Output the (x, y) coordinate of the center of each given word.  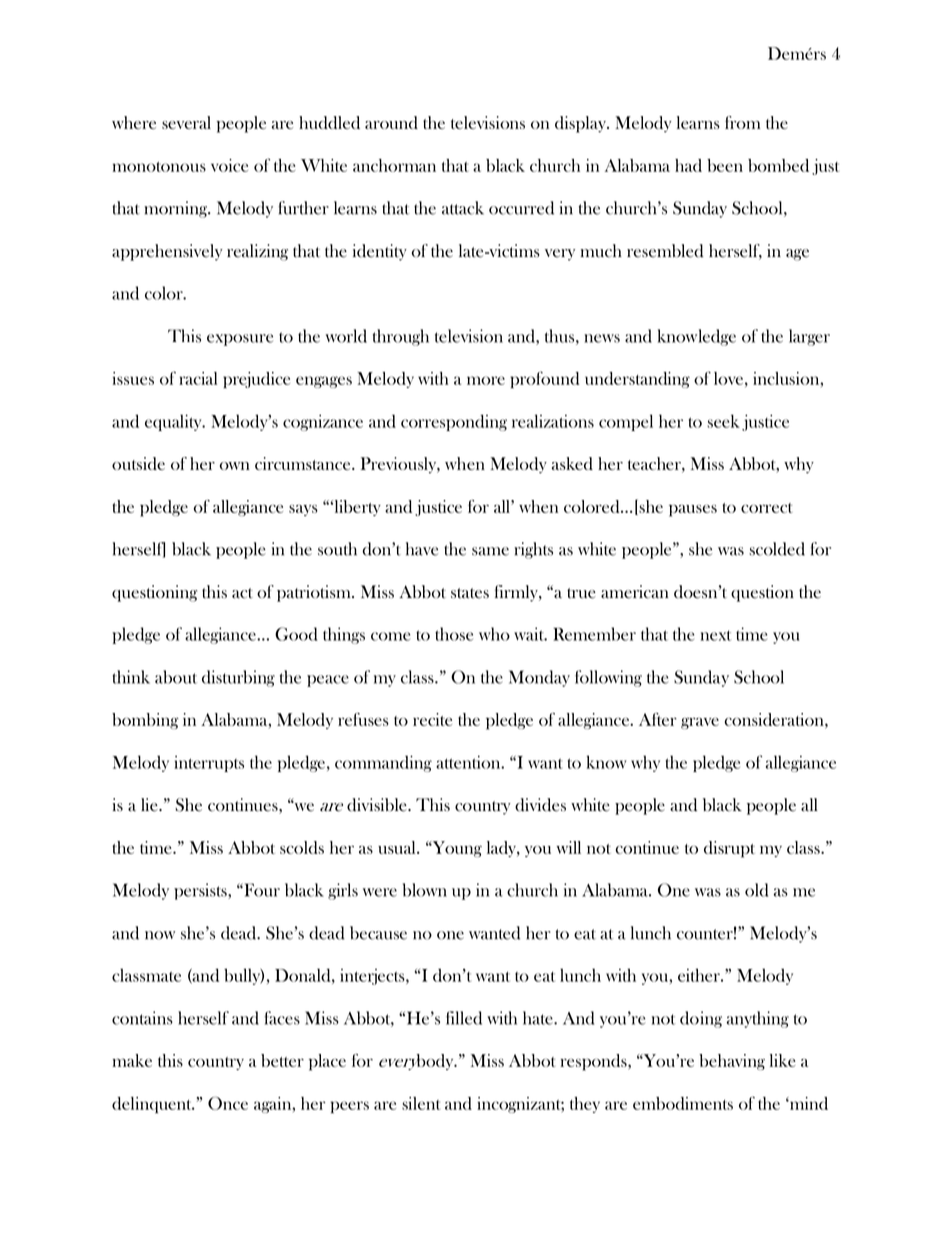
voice (229, 165)
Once (228, 1103)
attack (463, 208)
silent (421, 1103)
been (725, 165)
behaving (732, 1062)
